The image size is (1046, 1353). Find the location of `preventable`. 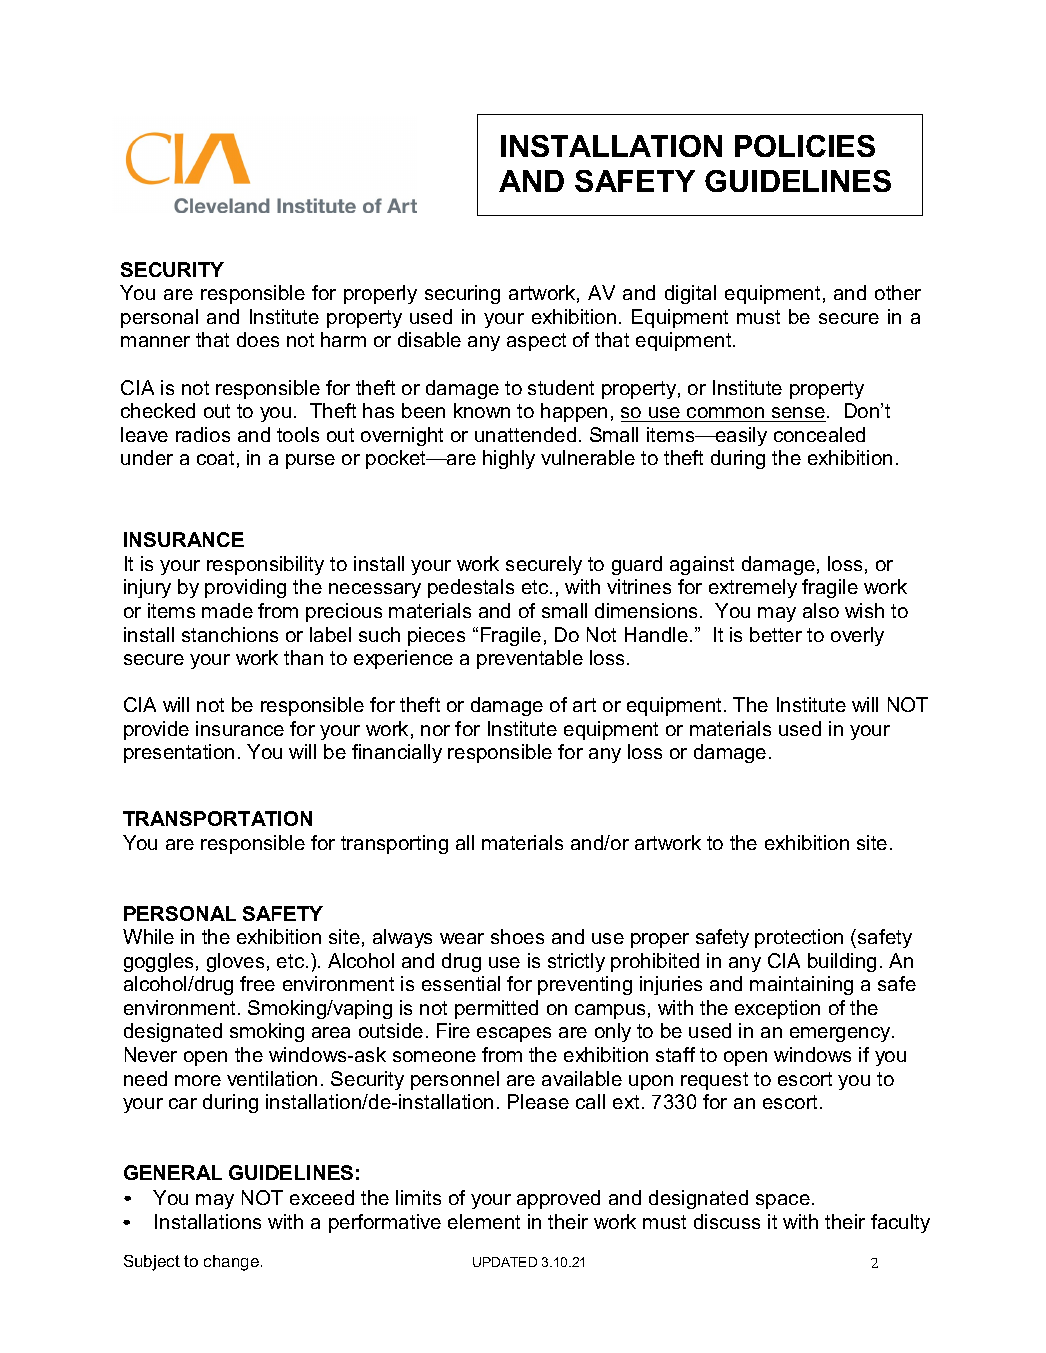

preventable is located at coordinates (530, 659).
